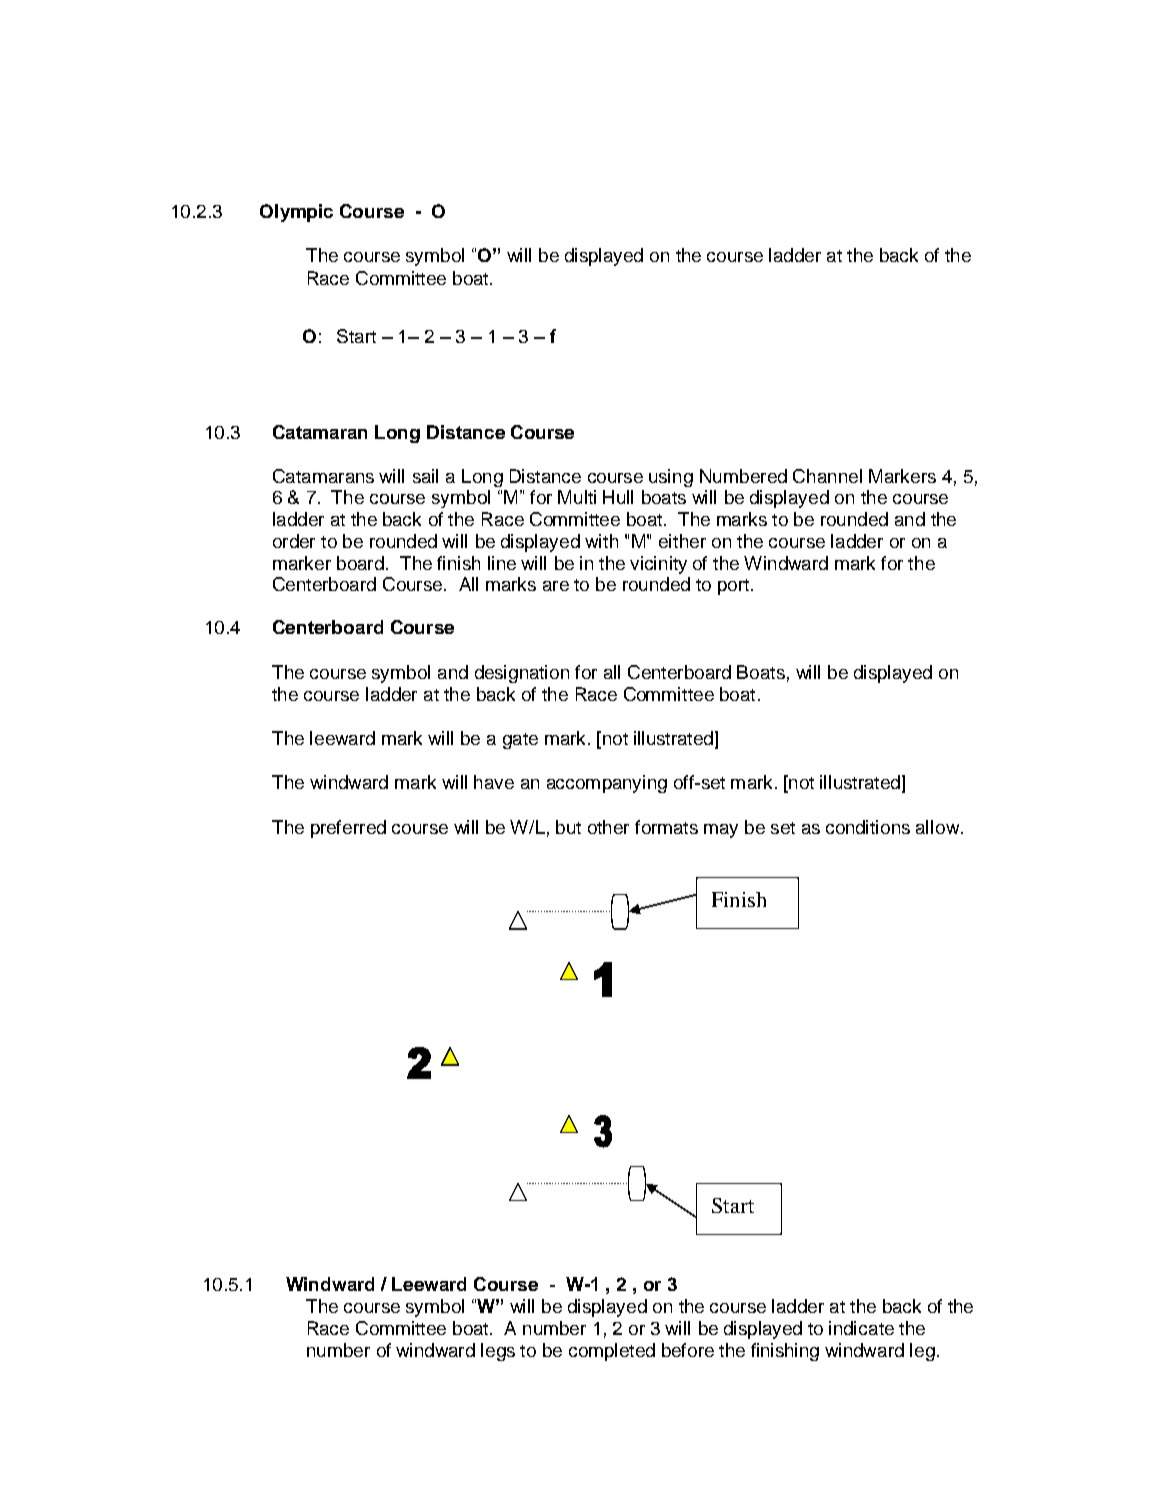 Image resolution: width=1155 pixels, height=1495 pixels. What do you see at coordinates (733, 587) in the image?
I see `port` at bounding box center [733, 587].
